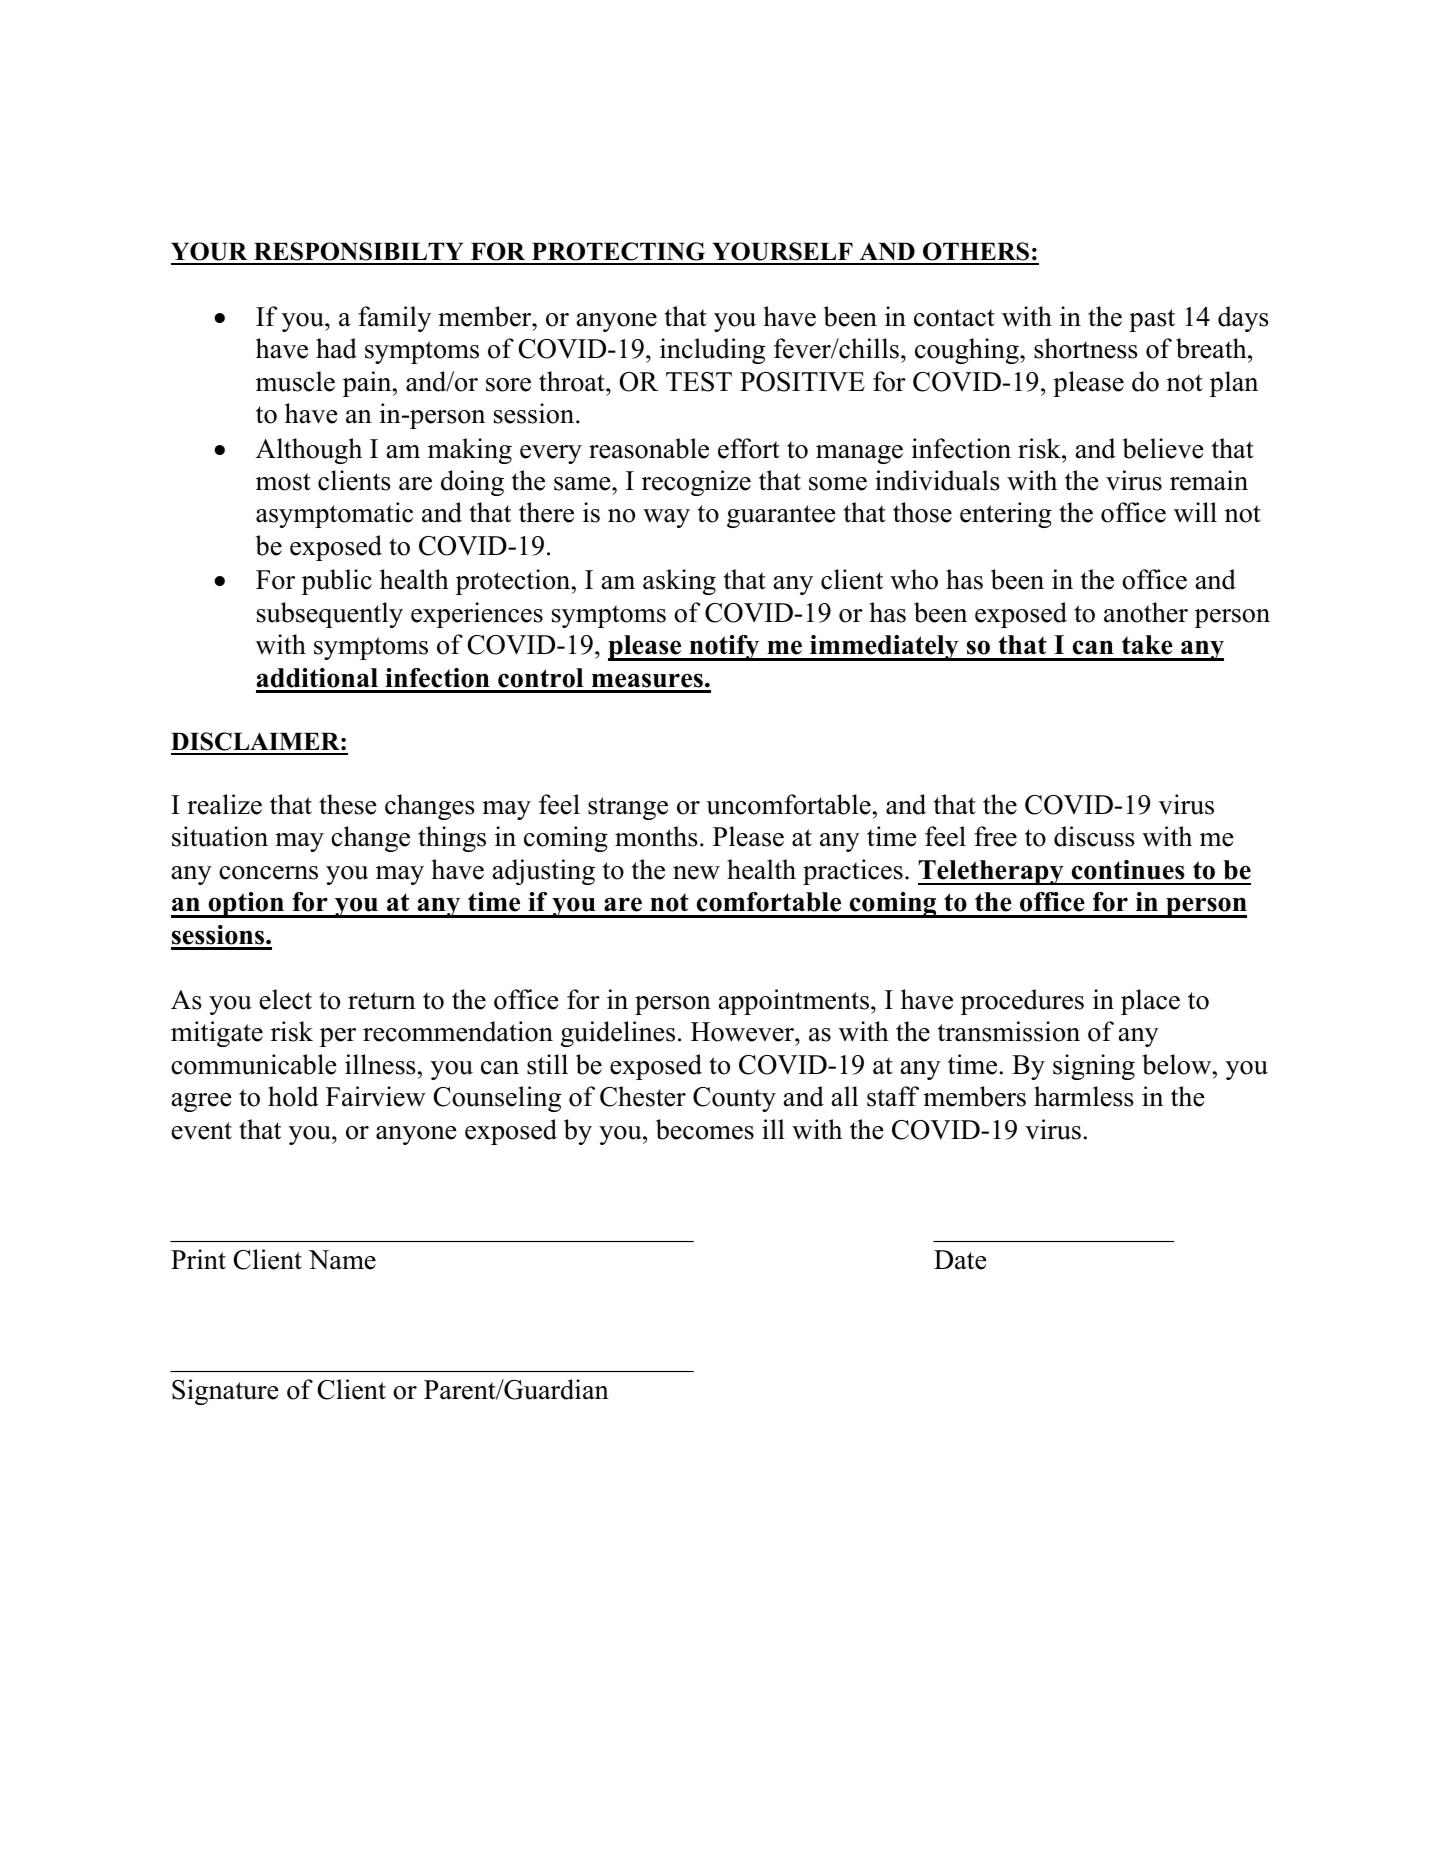 Image resolution: width=1441 pixels, height=1864 pixels. What do you see at coordinates (794, 1002) in the document?
I see `appointments` at bounding box center [794, 1002].
